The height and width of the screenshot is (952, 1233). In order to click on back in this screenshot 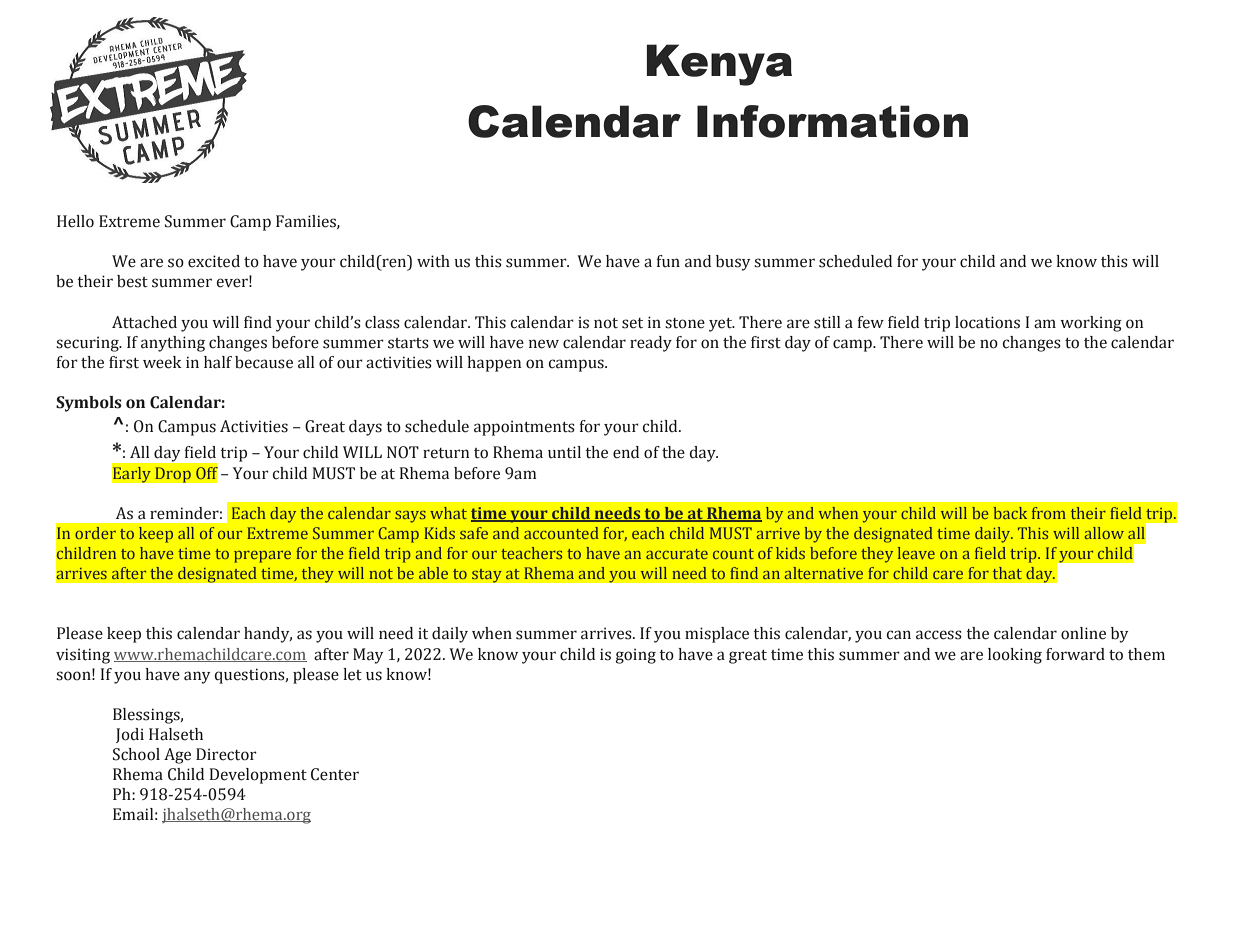, I will do `click(1010, 513)`.
